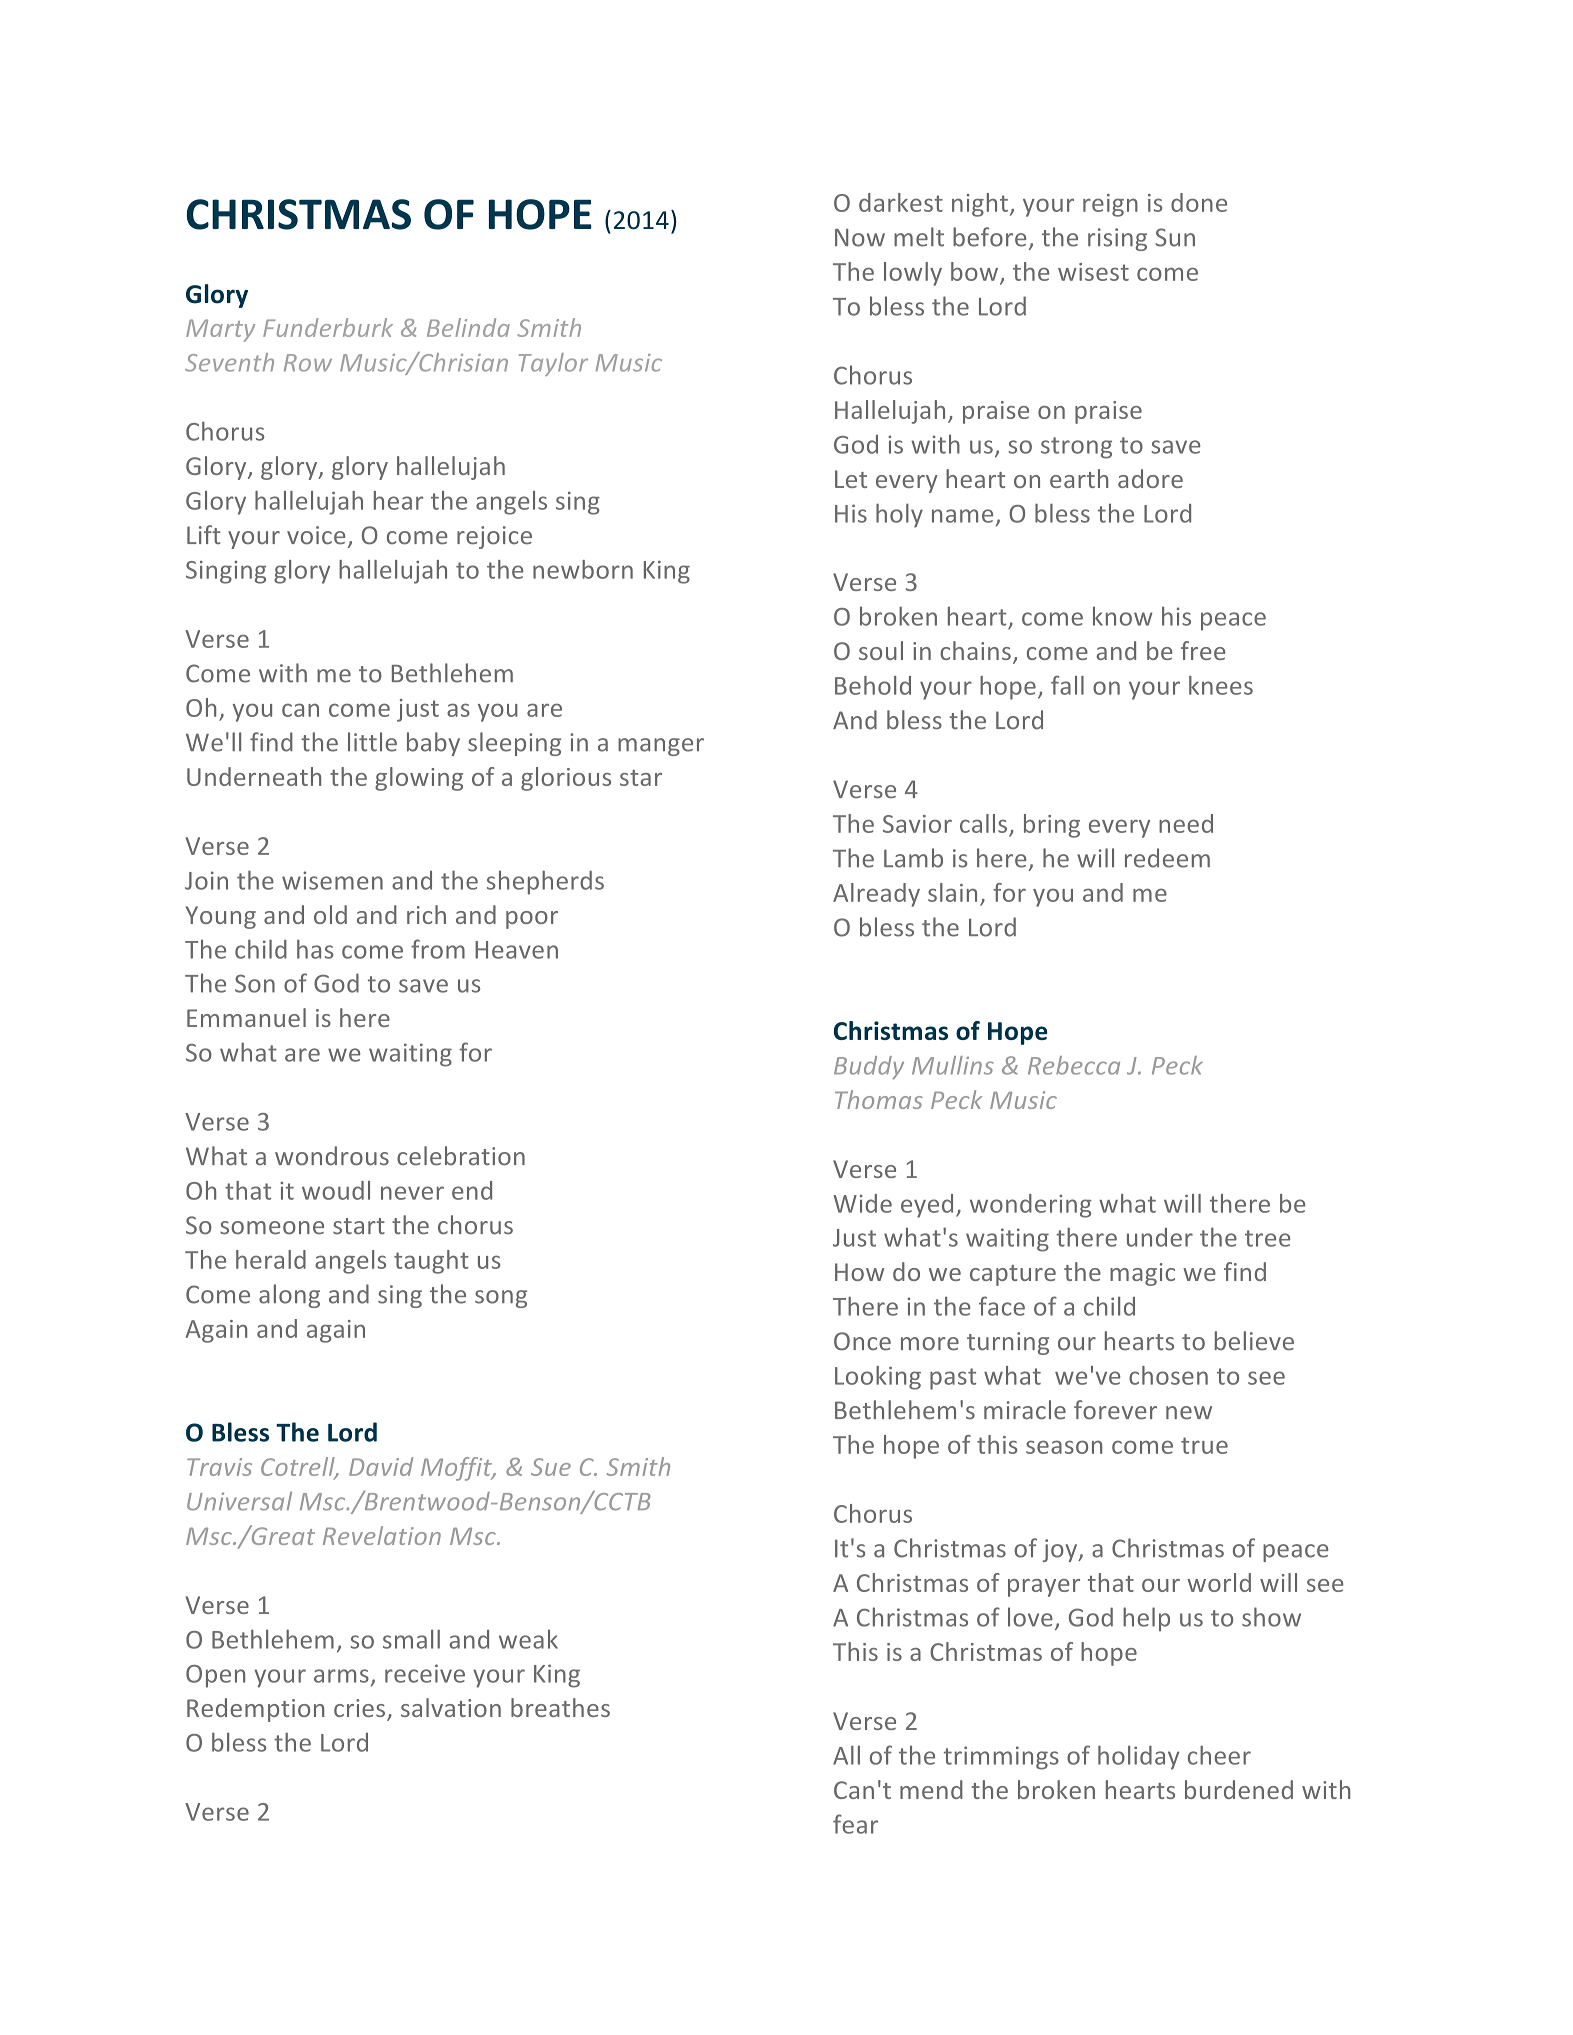  I want to click on cries, so click(361, 1709).
